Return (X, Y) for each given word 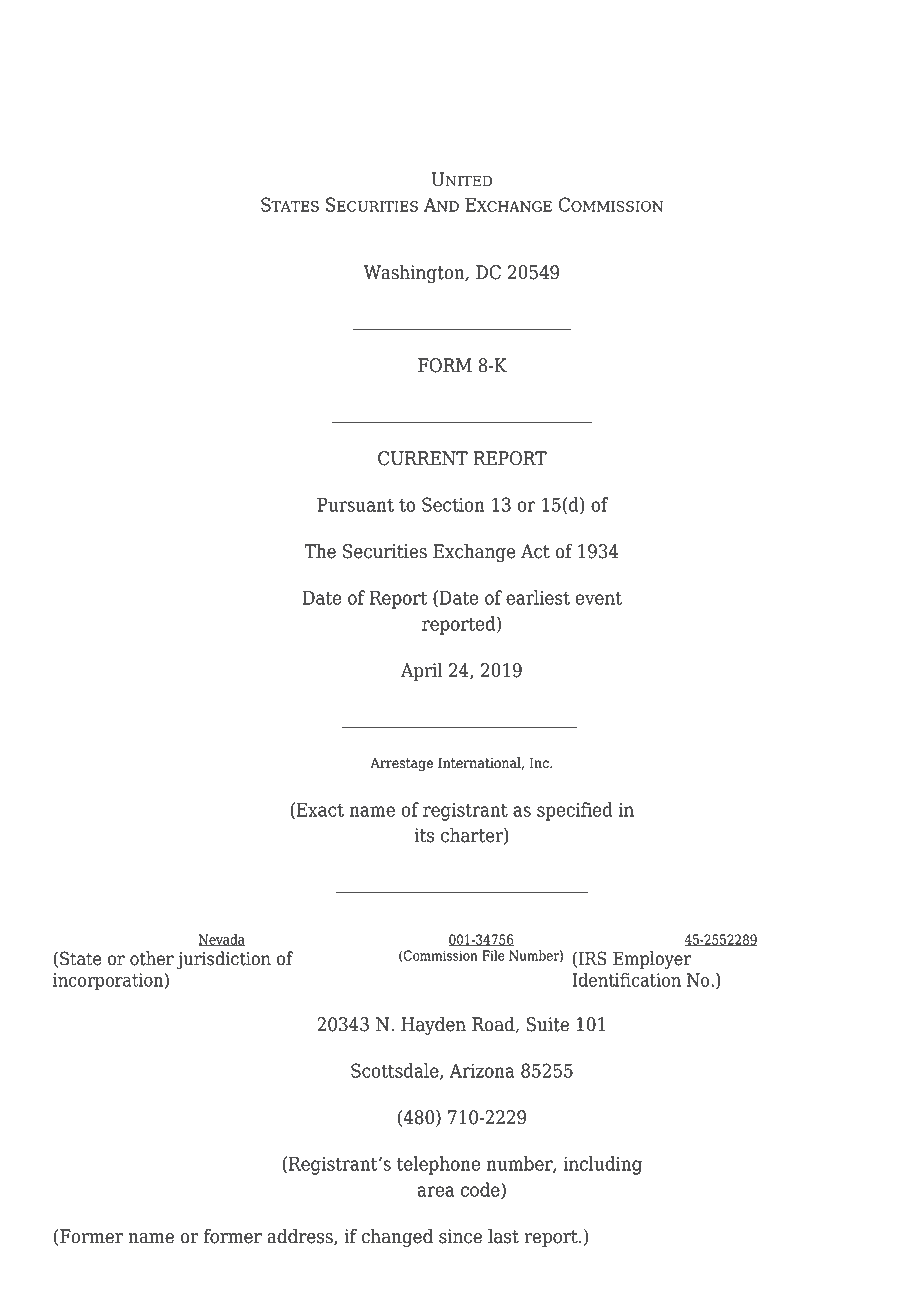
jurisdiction (224, 960)
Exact (320, 810)
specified (575, 811)
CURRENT (423, 458)
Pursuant (355, 505)
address (301, 1237)
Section (453, 504)
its (424, 835)
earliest (538, 597)
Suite (548, 1024)
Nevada (221, 940)
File (493, 955)
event (598, 598)
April (422, 671)
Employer (652, 960)
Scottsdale (396, 1071)
